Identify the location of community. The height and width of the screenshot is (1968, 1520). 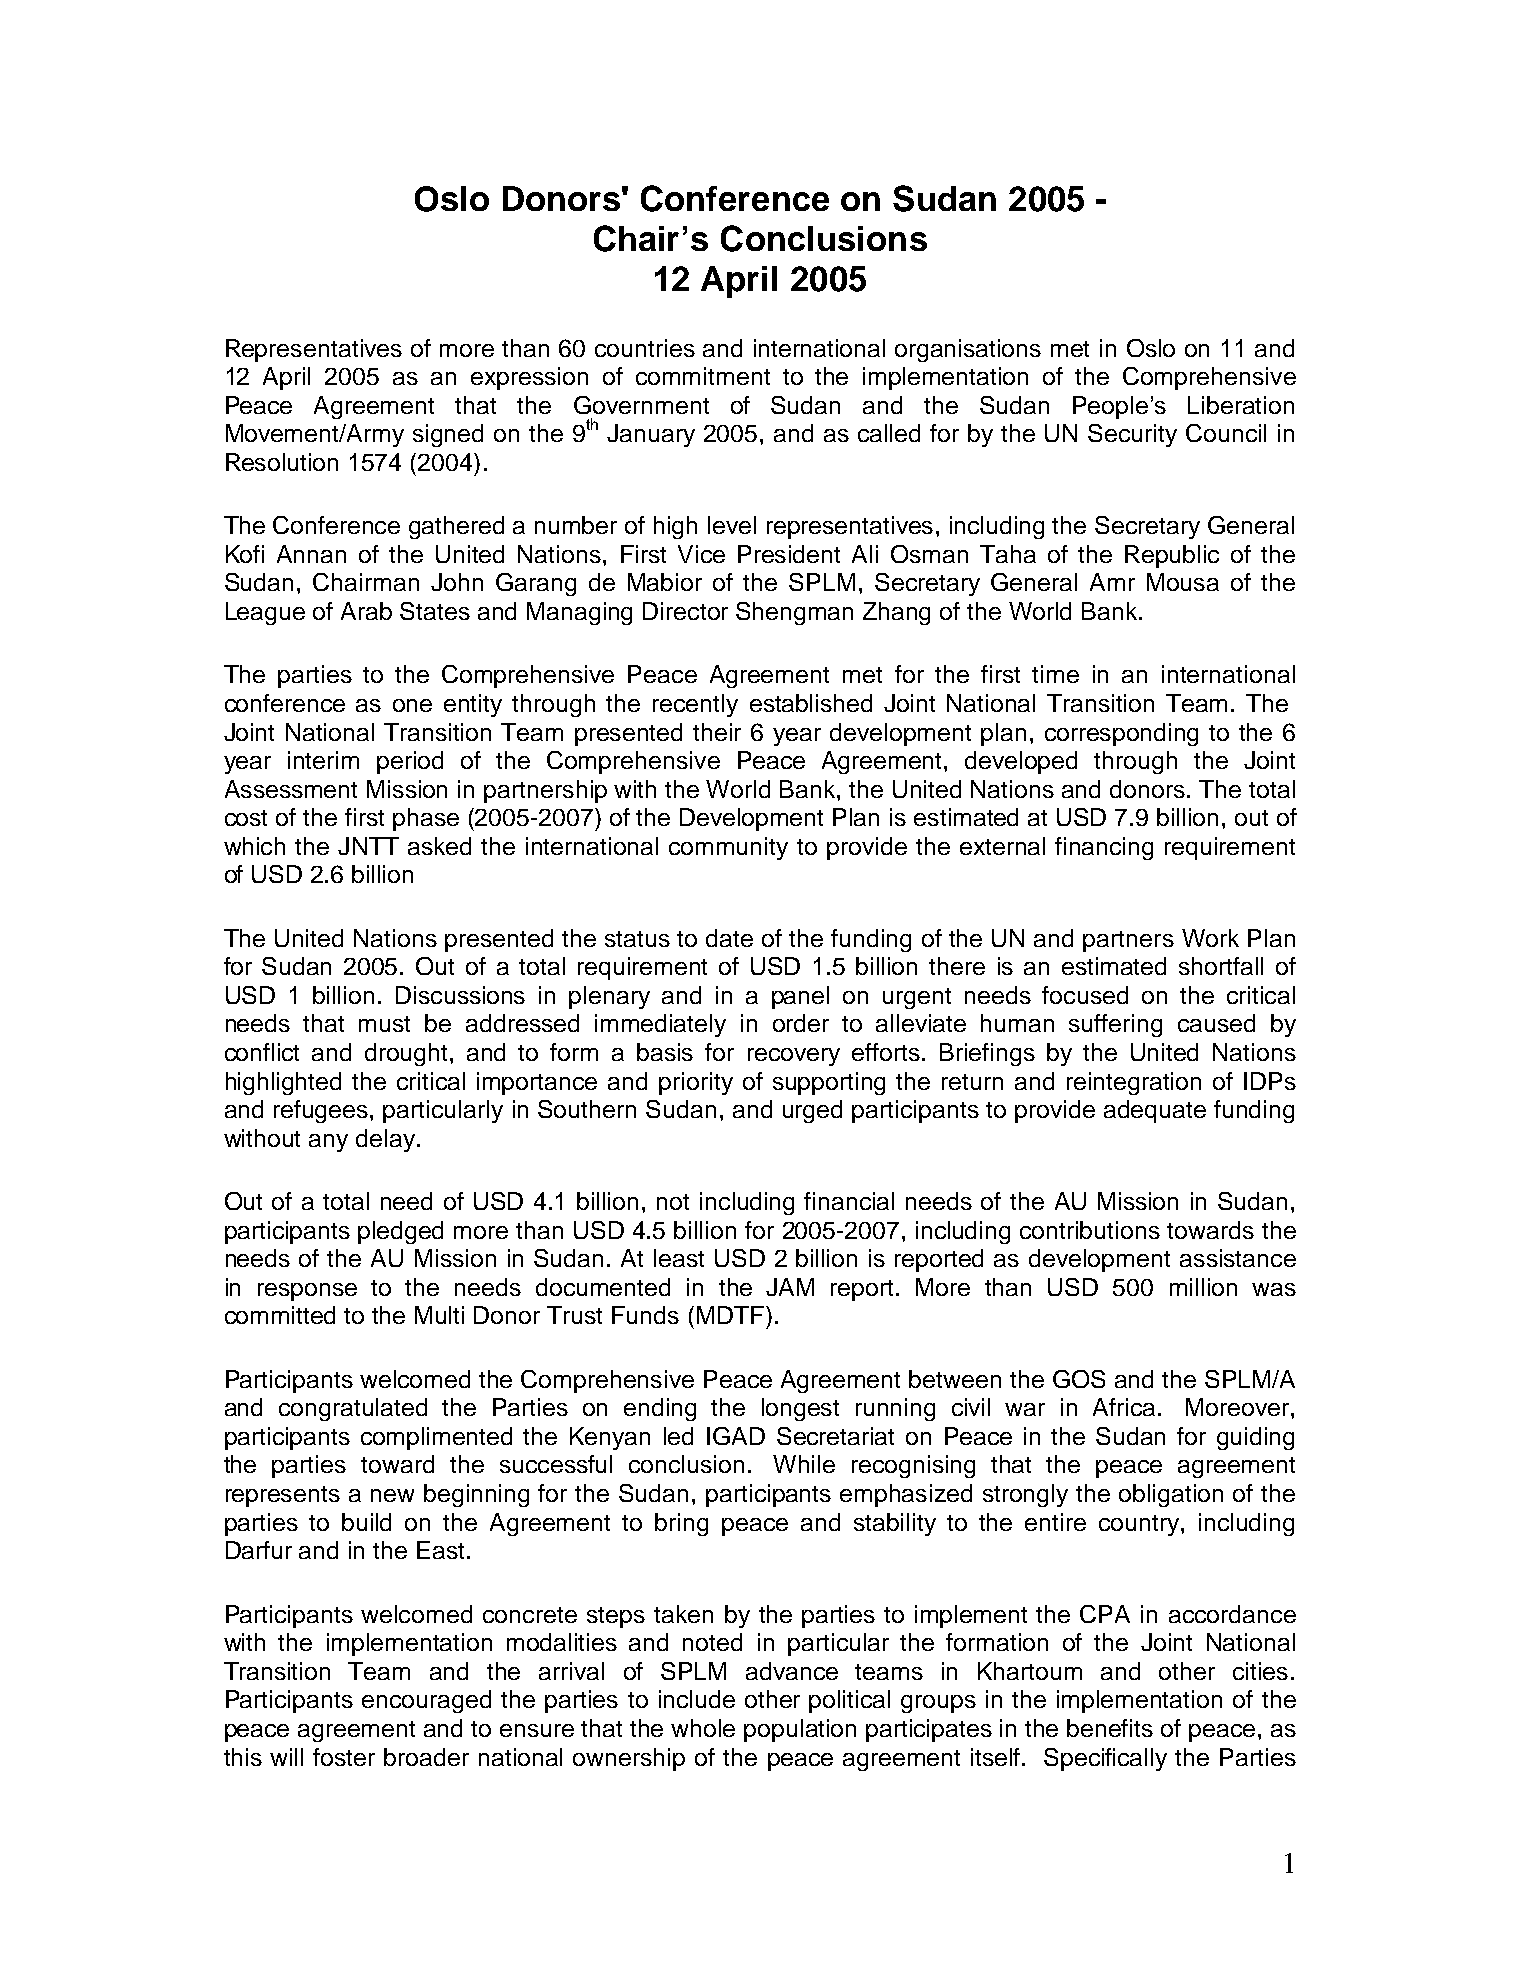
(728, 848).
